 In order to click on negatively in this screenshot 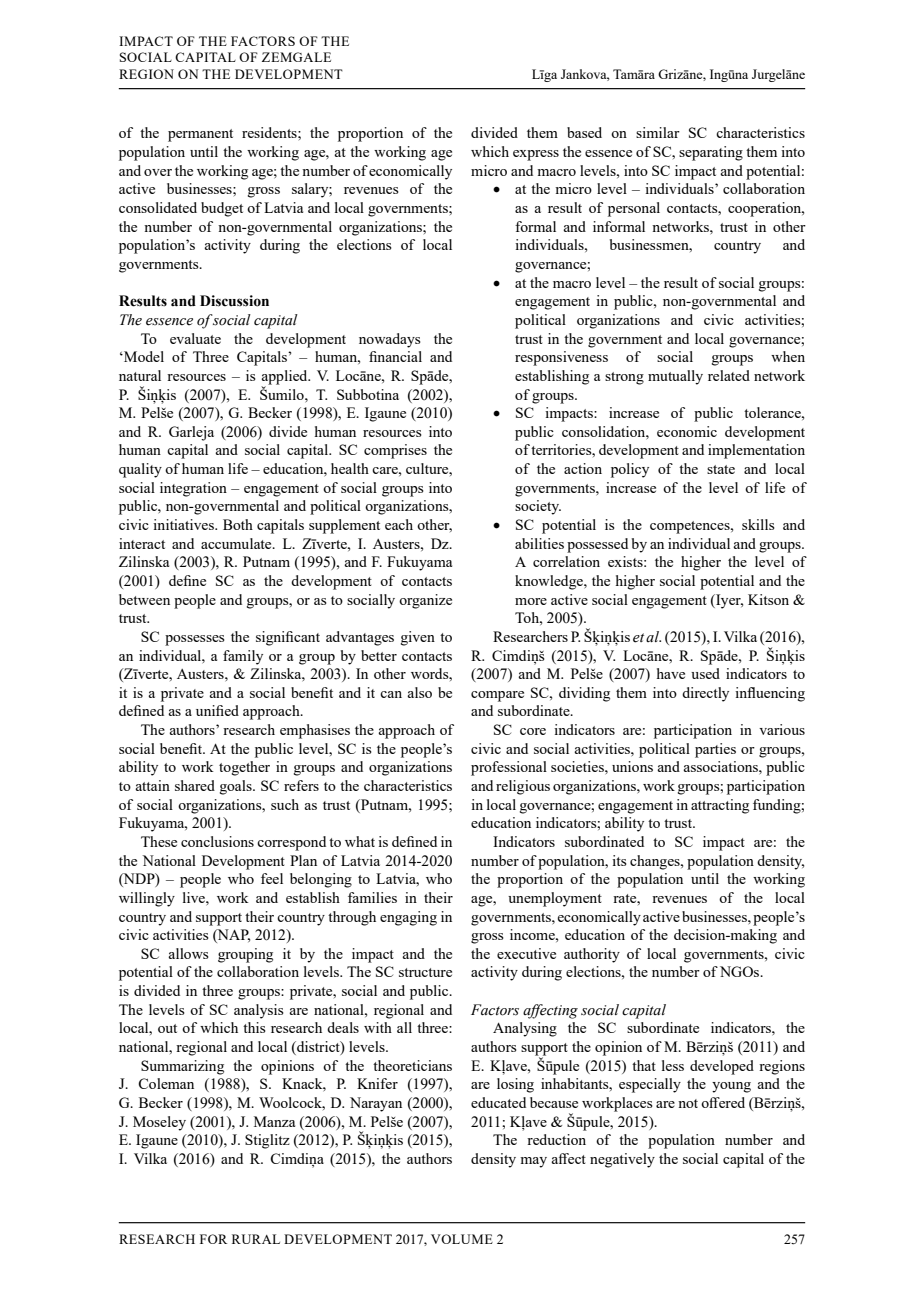, I will do `click(622, 1160)`.
